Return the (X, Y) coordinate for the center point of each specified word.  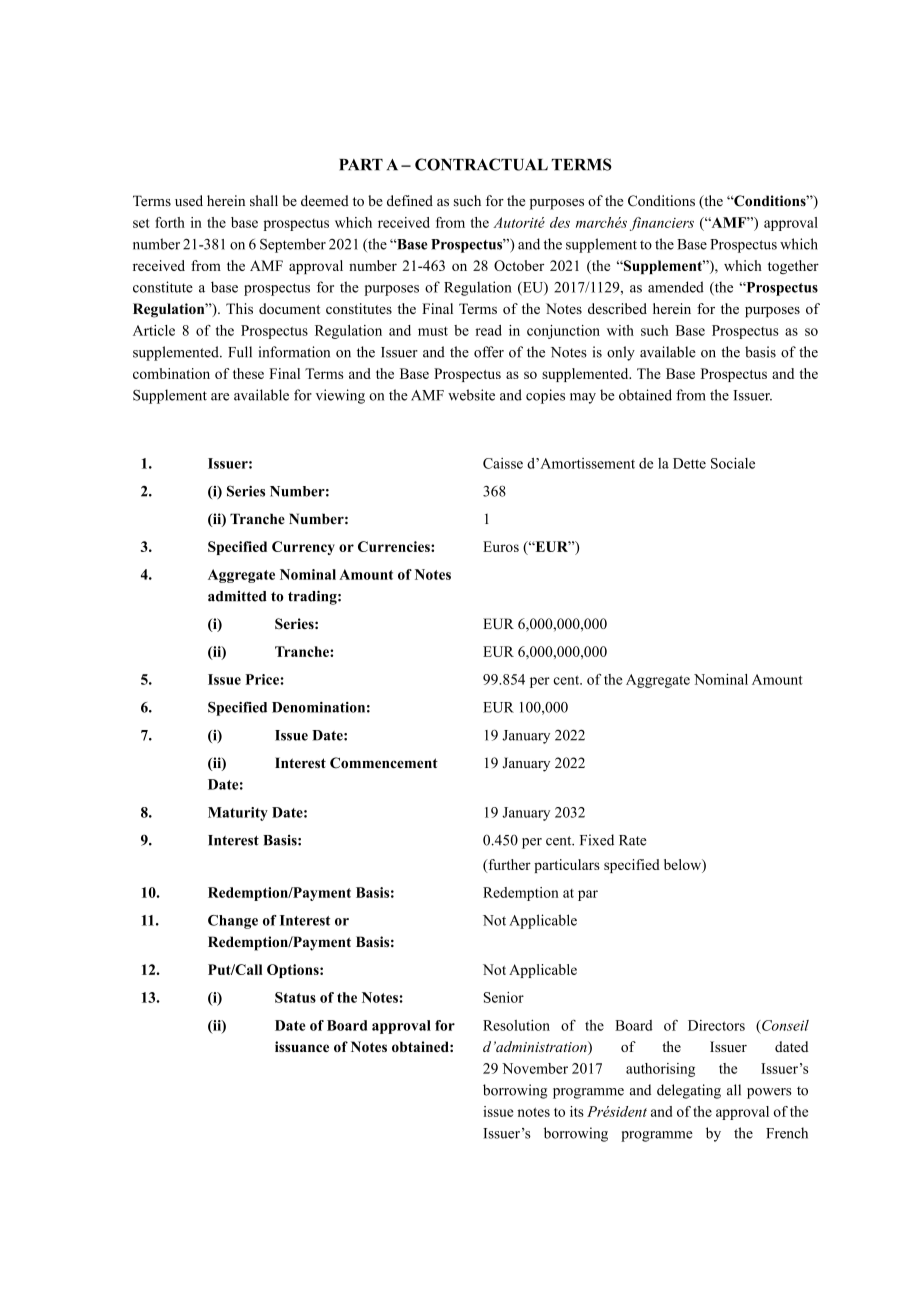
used (189, 201)
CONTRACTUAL (481, 164)
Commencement (384, 763)
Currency (303, 548)
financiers (662, 224)
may (583, 398)
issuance (302, 1046)
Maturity (238, 814)
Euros (501, 546)
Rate (633, 840)
